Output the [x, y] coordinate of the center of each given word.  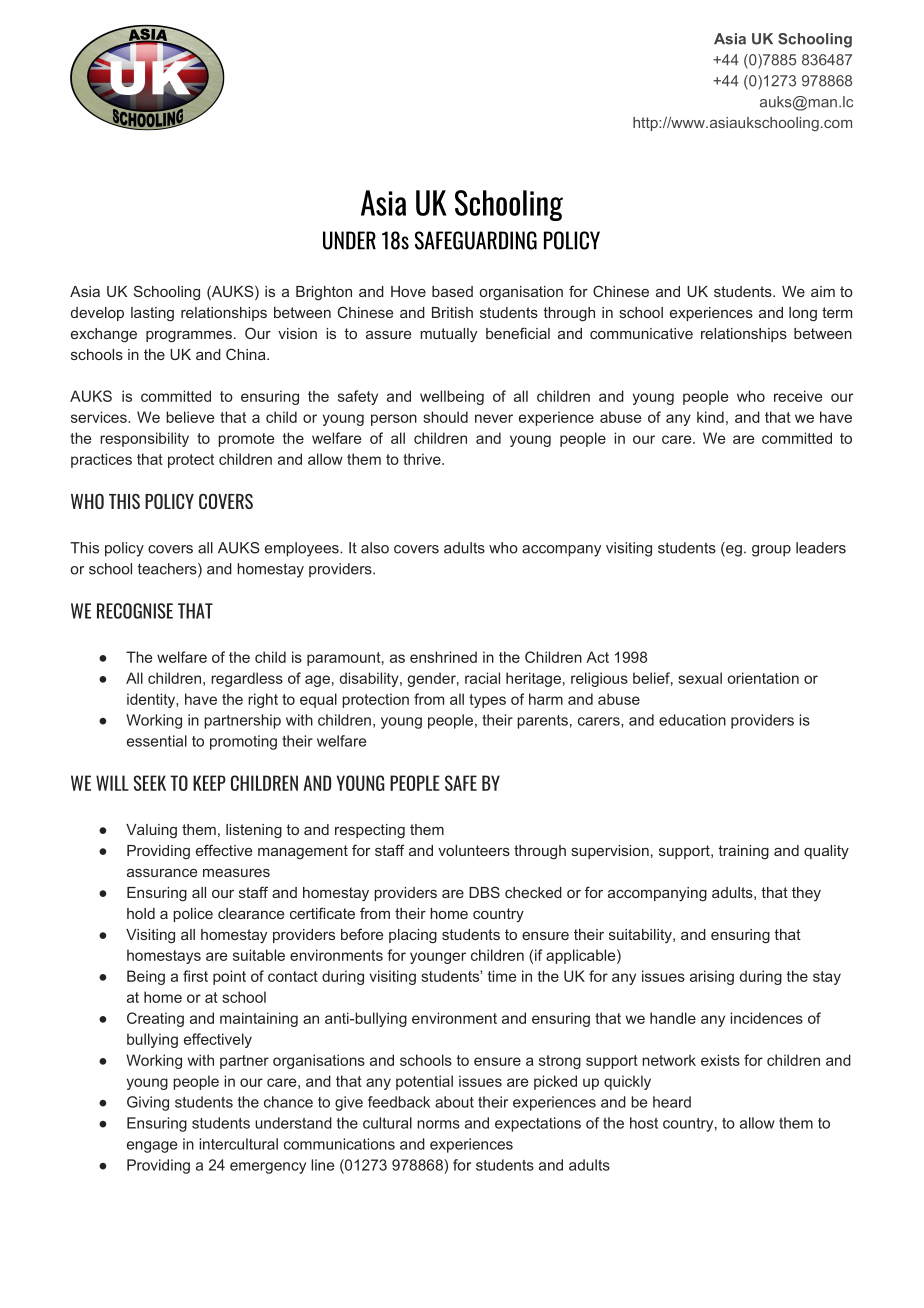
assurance [162, 873]
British [452, 312]
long [803, 314]
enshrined [443, 657]
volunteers [474, 850]
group [771, 551]
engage [152, 1147]
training [743, 852]
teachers [168, 570]
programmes [189, 337]
